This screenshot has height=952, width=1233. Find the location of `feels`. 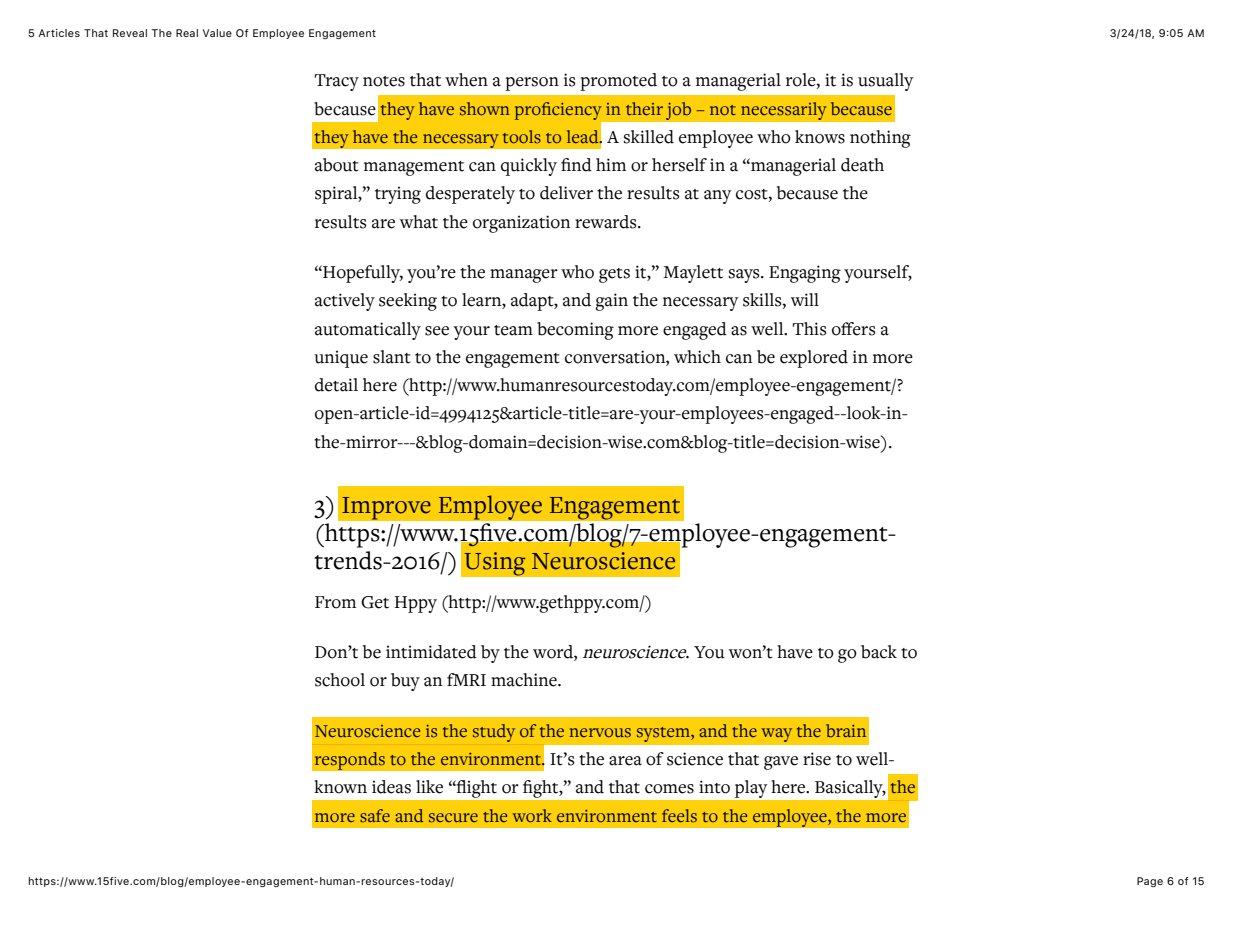

feels is located at coordinates (679, 816).
